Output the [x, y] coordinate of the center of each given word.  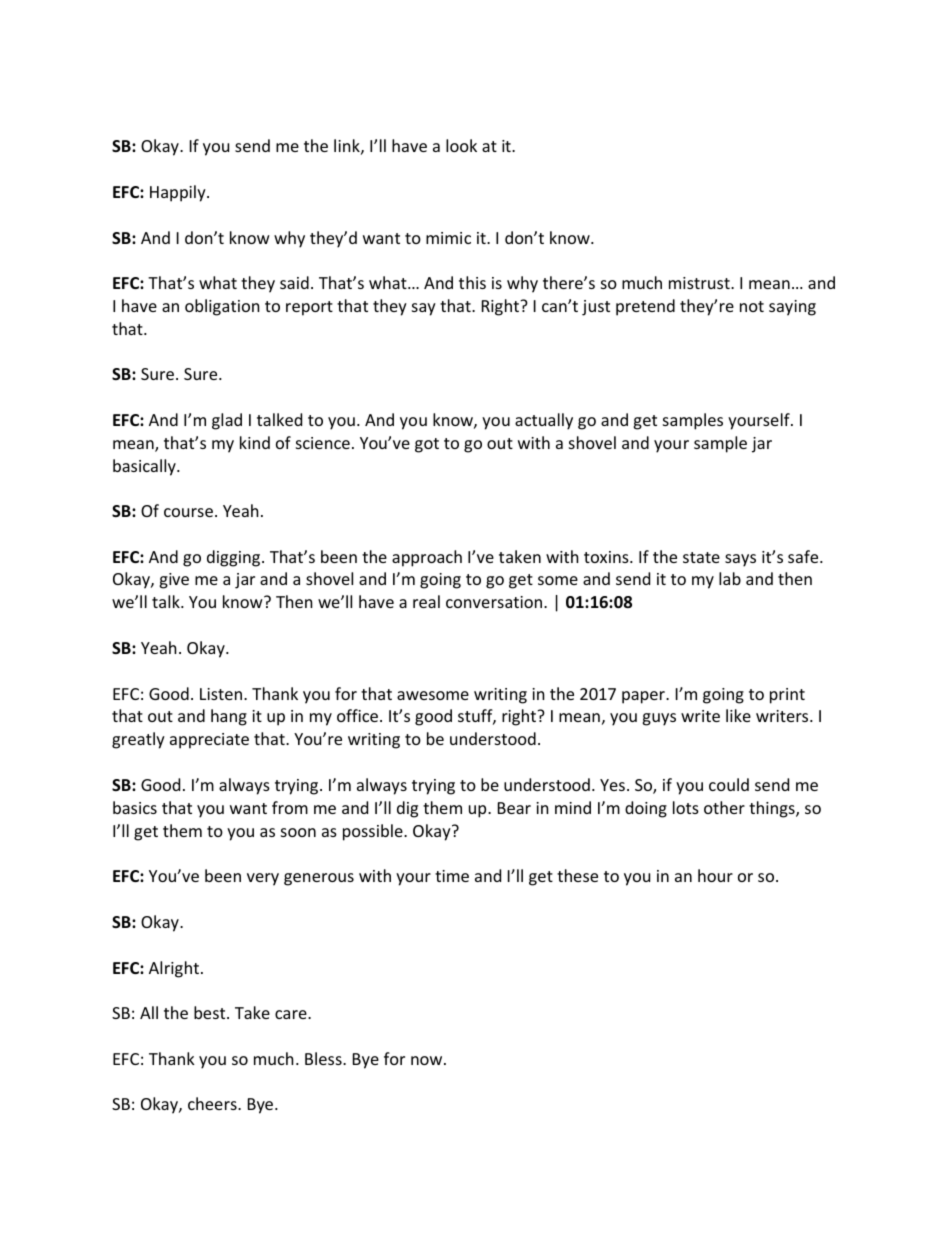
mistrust [700, 283]
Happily [179, 193]
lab [730, 578]
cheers [213, 1103]
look [461, 145]
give [174, 581]
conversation [495, 602]
